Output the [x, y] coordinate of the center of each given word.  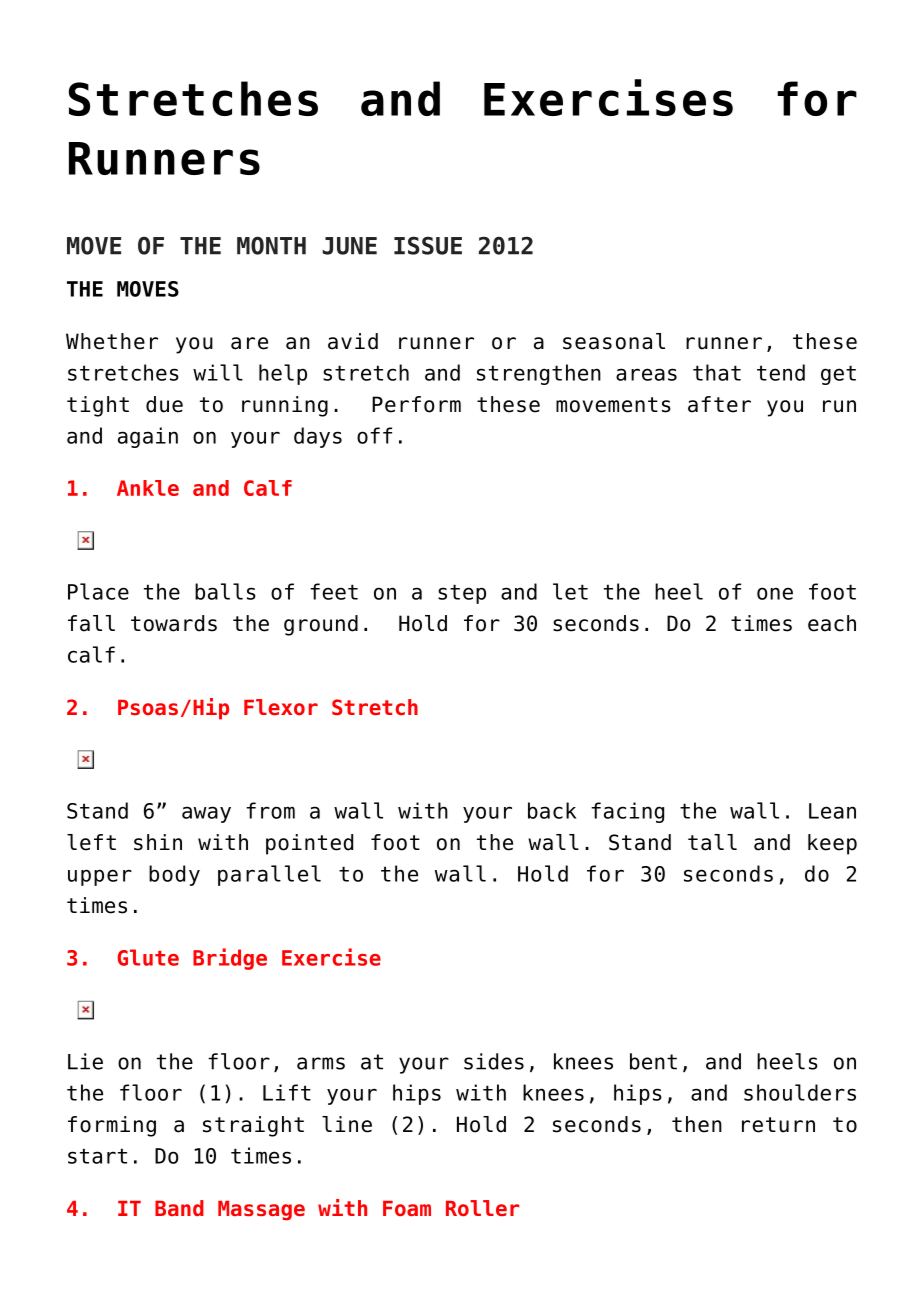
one [775, 593]
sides [494, 1061]
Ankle [148, 488]
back [552, 810]
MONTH [271, 245]
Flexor [281, 707]
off [374, 435]
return [778, 1125]
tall [712, 842]
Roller [482, 1208]
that [717, 372]
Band [179, 1208]
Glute [148, 957]
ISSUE [428, 245]
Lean [832, 811]
